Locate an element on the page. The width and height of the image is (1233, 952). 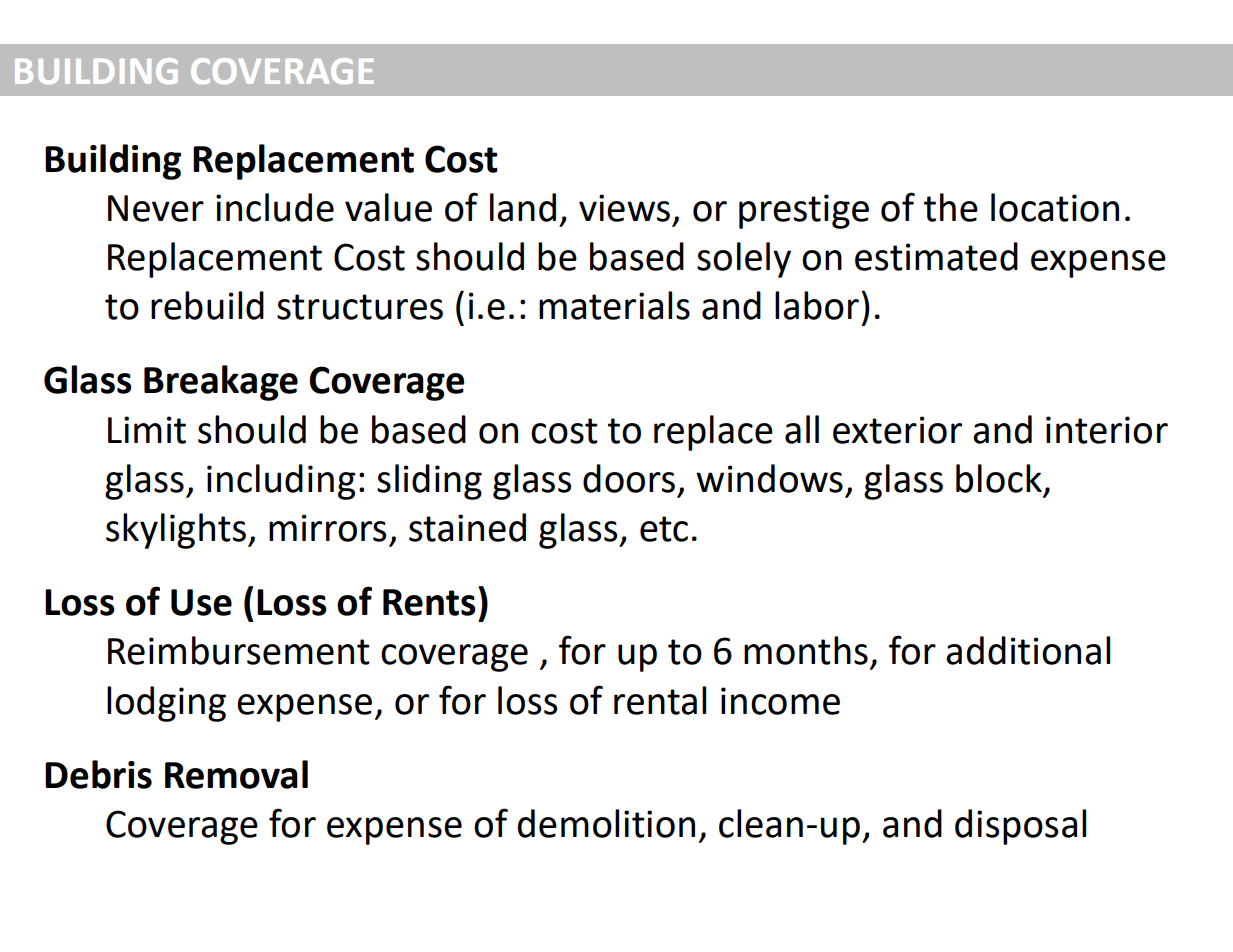
additional is located at coordinates (1028, 650).
